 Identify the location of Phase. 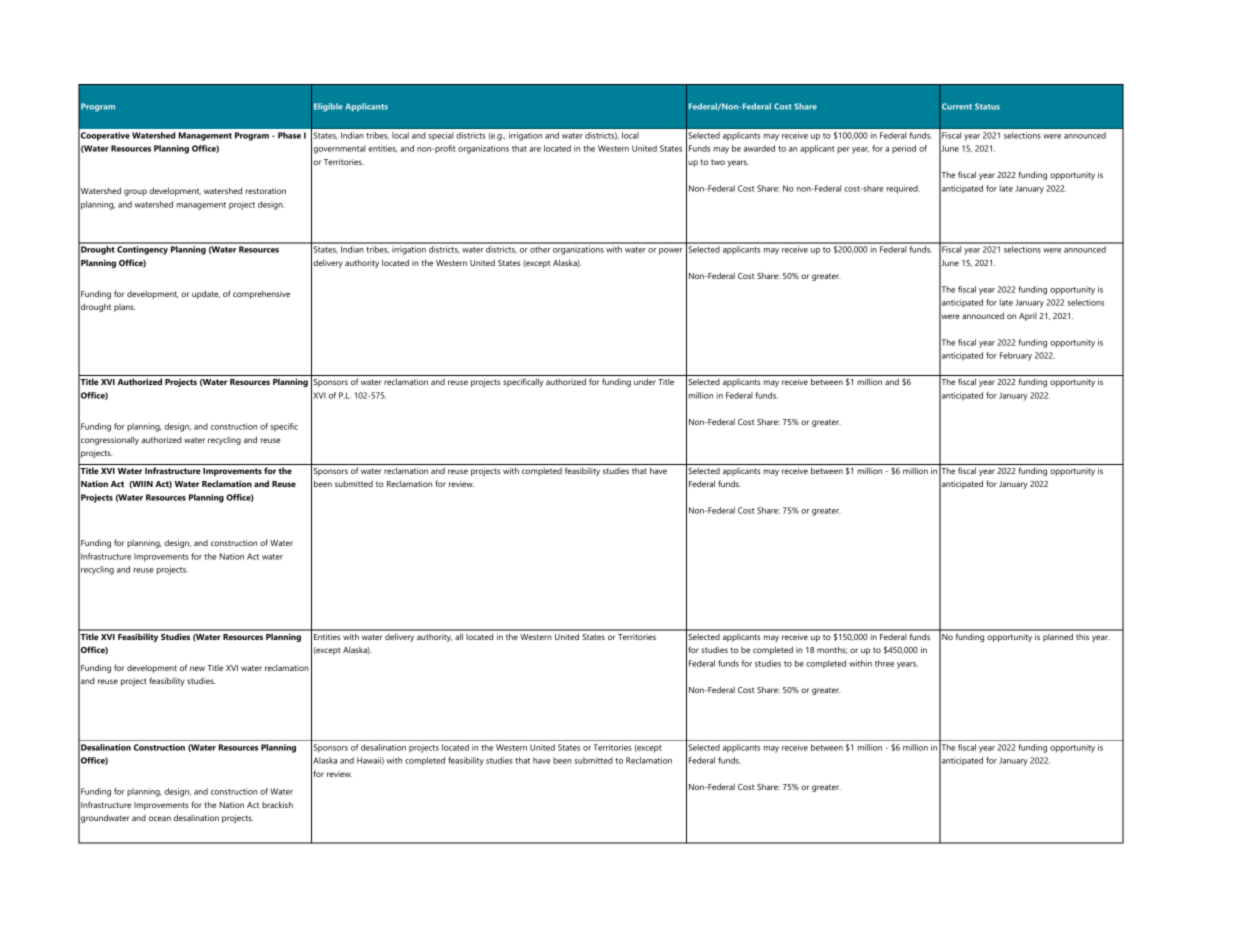
(289, 135).
